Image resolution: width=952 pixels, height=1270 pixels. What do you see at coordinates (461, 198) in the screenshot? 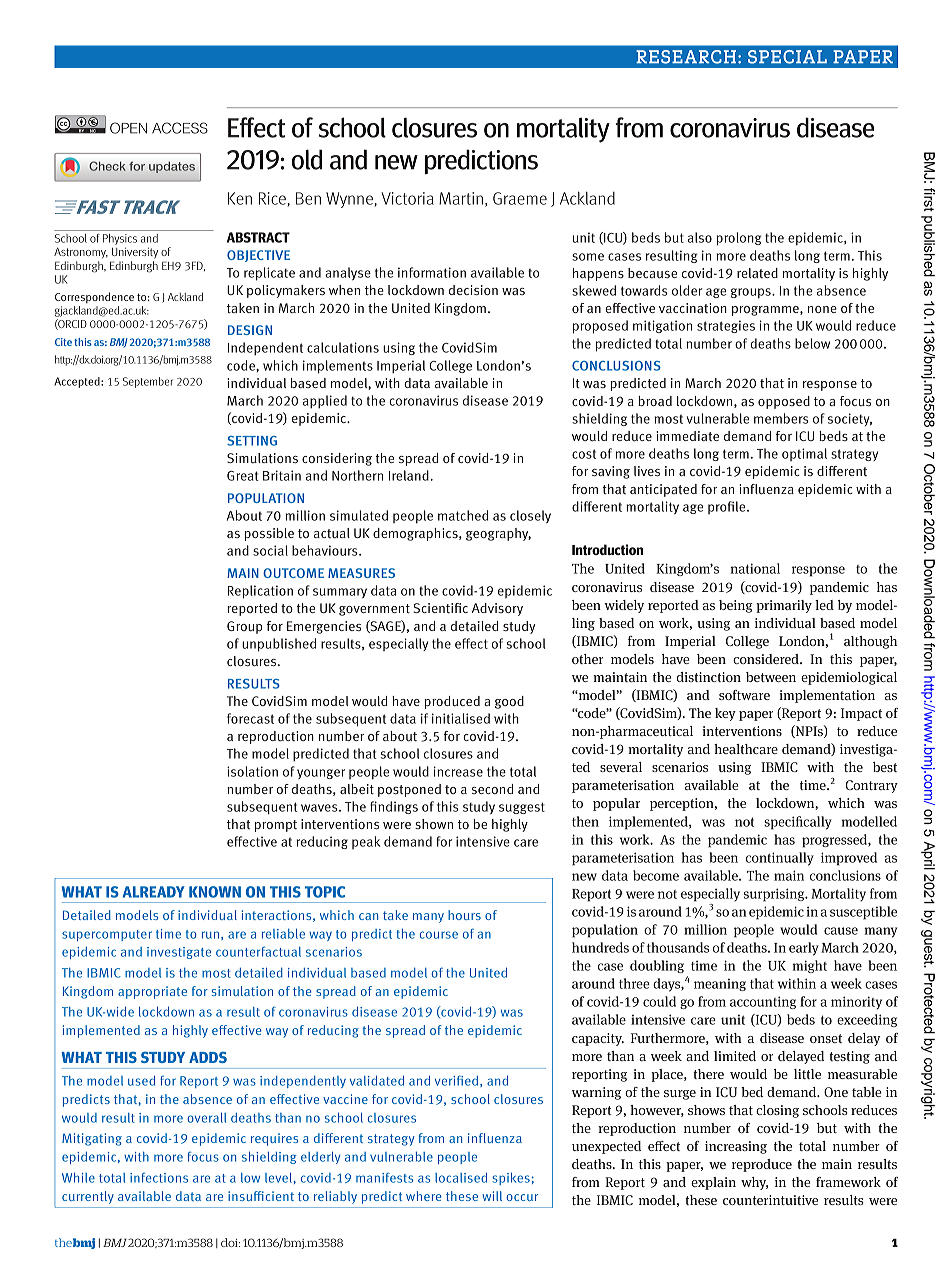
I see `Martin` at bounding box center [461, 198].
